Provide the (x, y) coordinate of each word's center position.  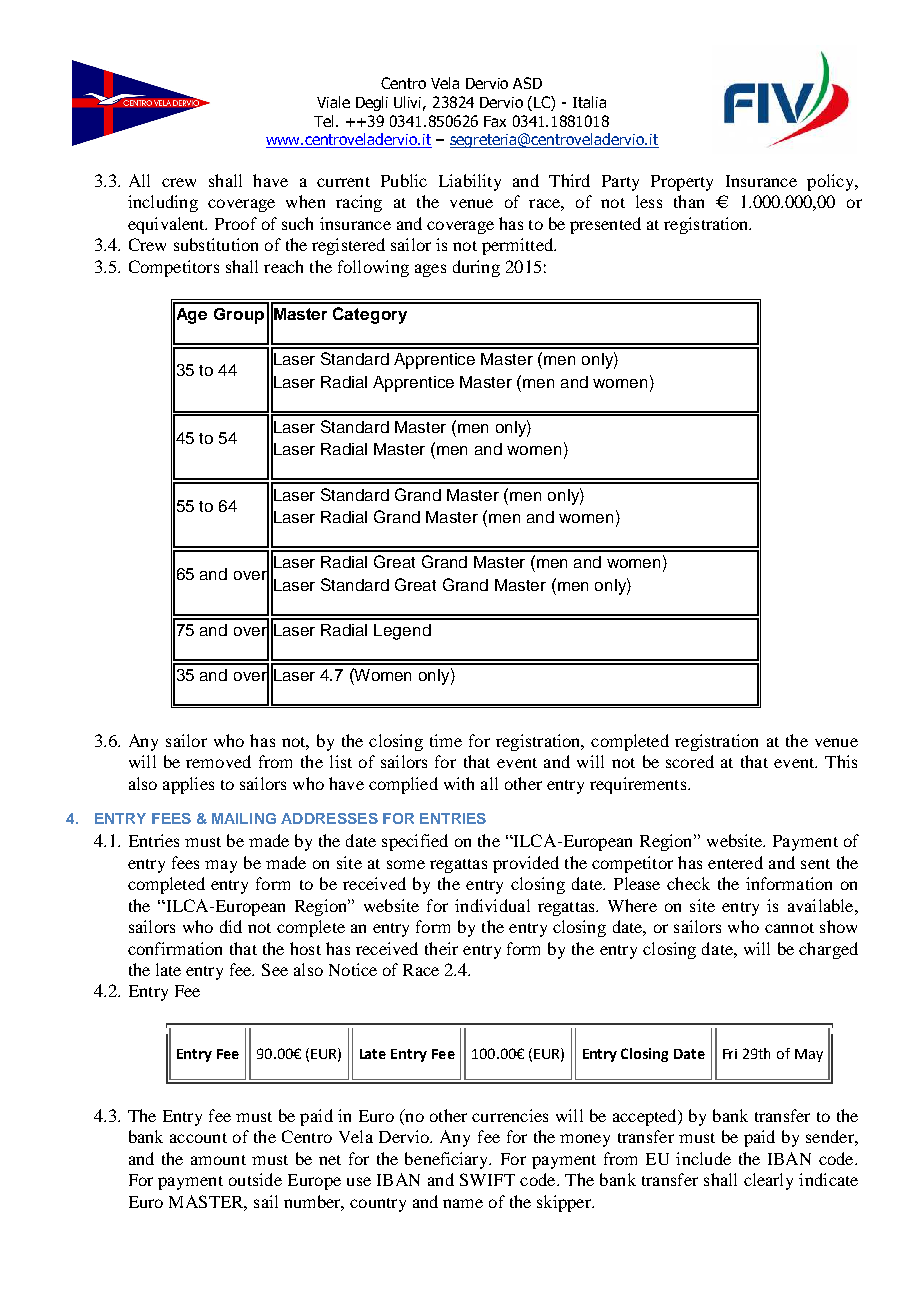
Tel (323, 121)
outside (255, 1179)
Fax (495, 121)
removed (218, 761)
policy (831, 182)
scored (690, 761)
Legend (402, 632)
